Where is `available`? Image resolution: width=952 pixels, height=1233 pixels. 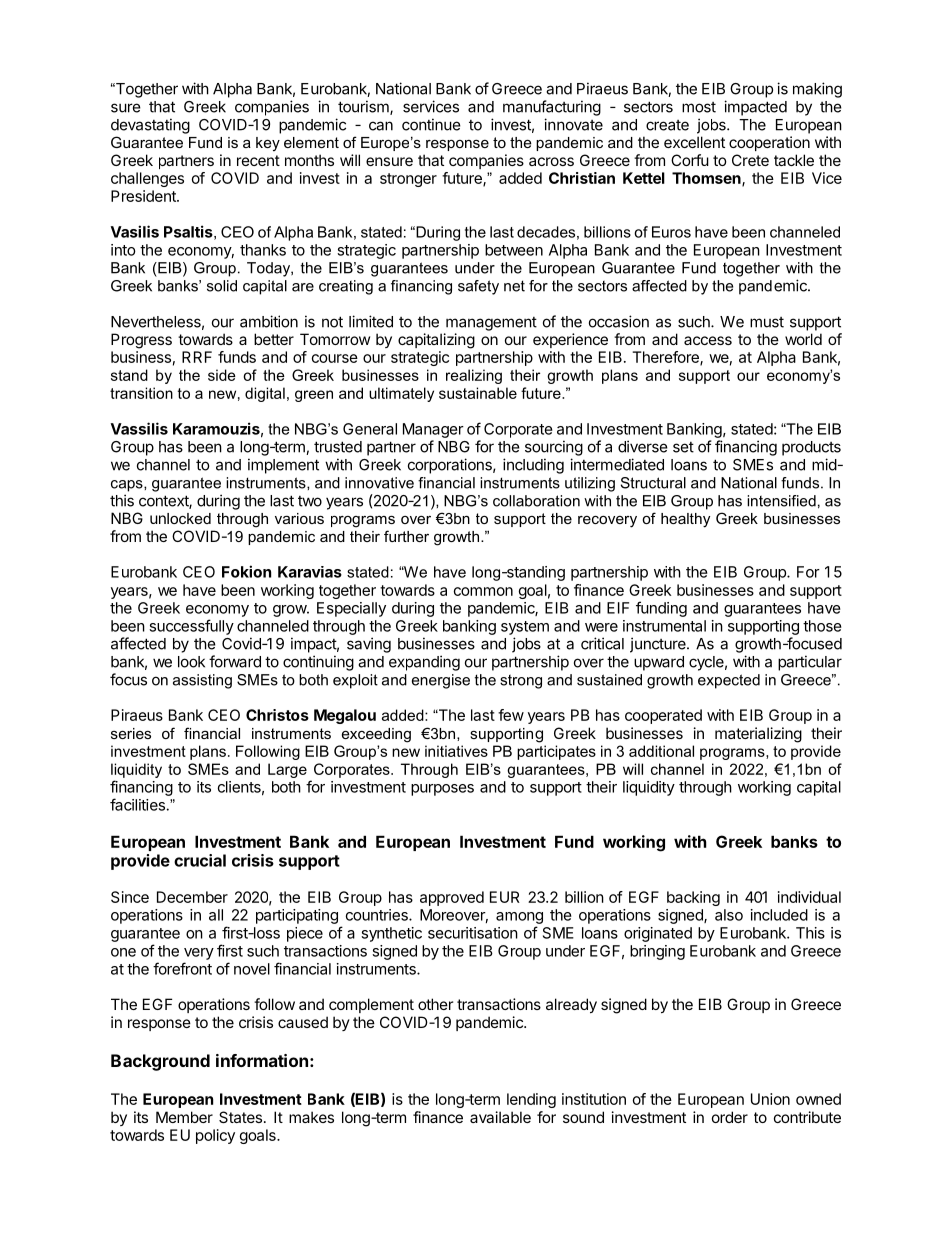
available is located at coordinates (500, 1117).
